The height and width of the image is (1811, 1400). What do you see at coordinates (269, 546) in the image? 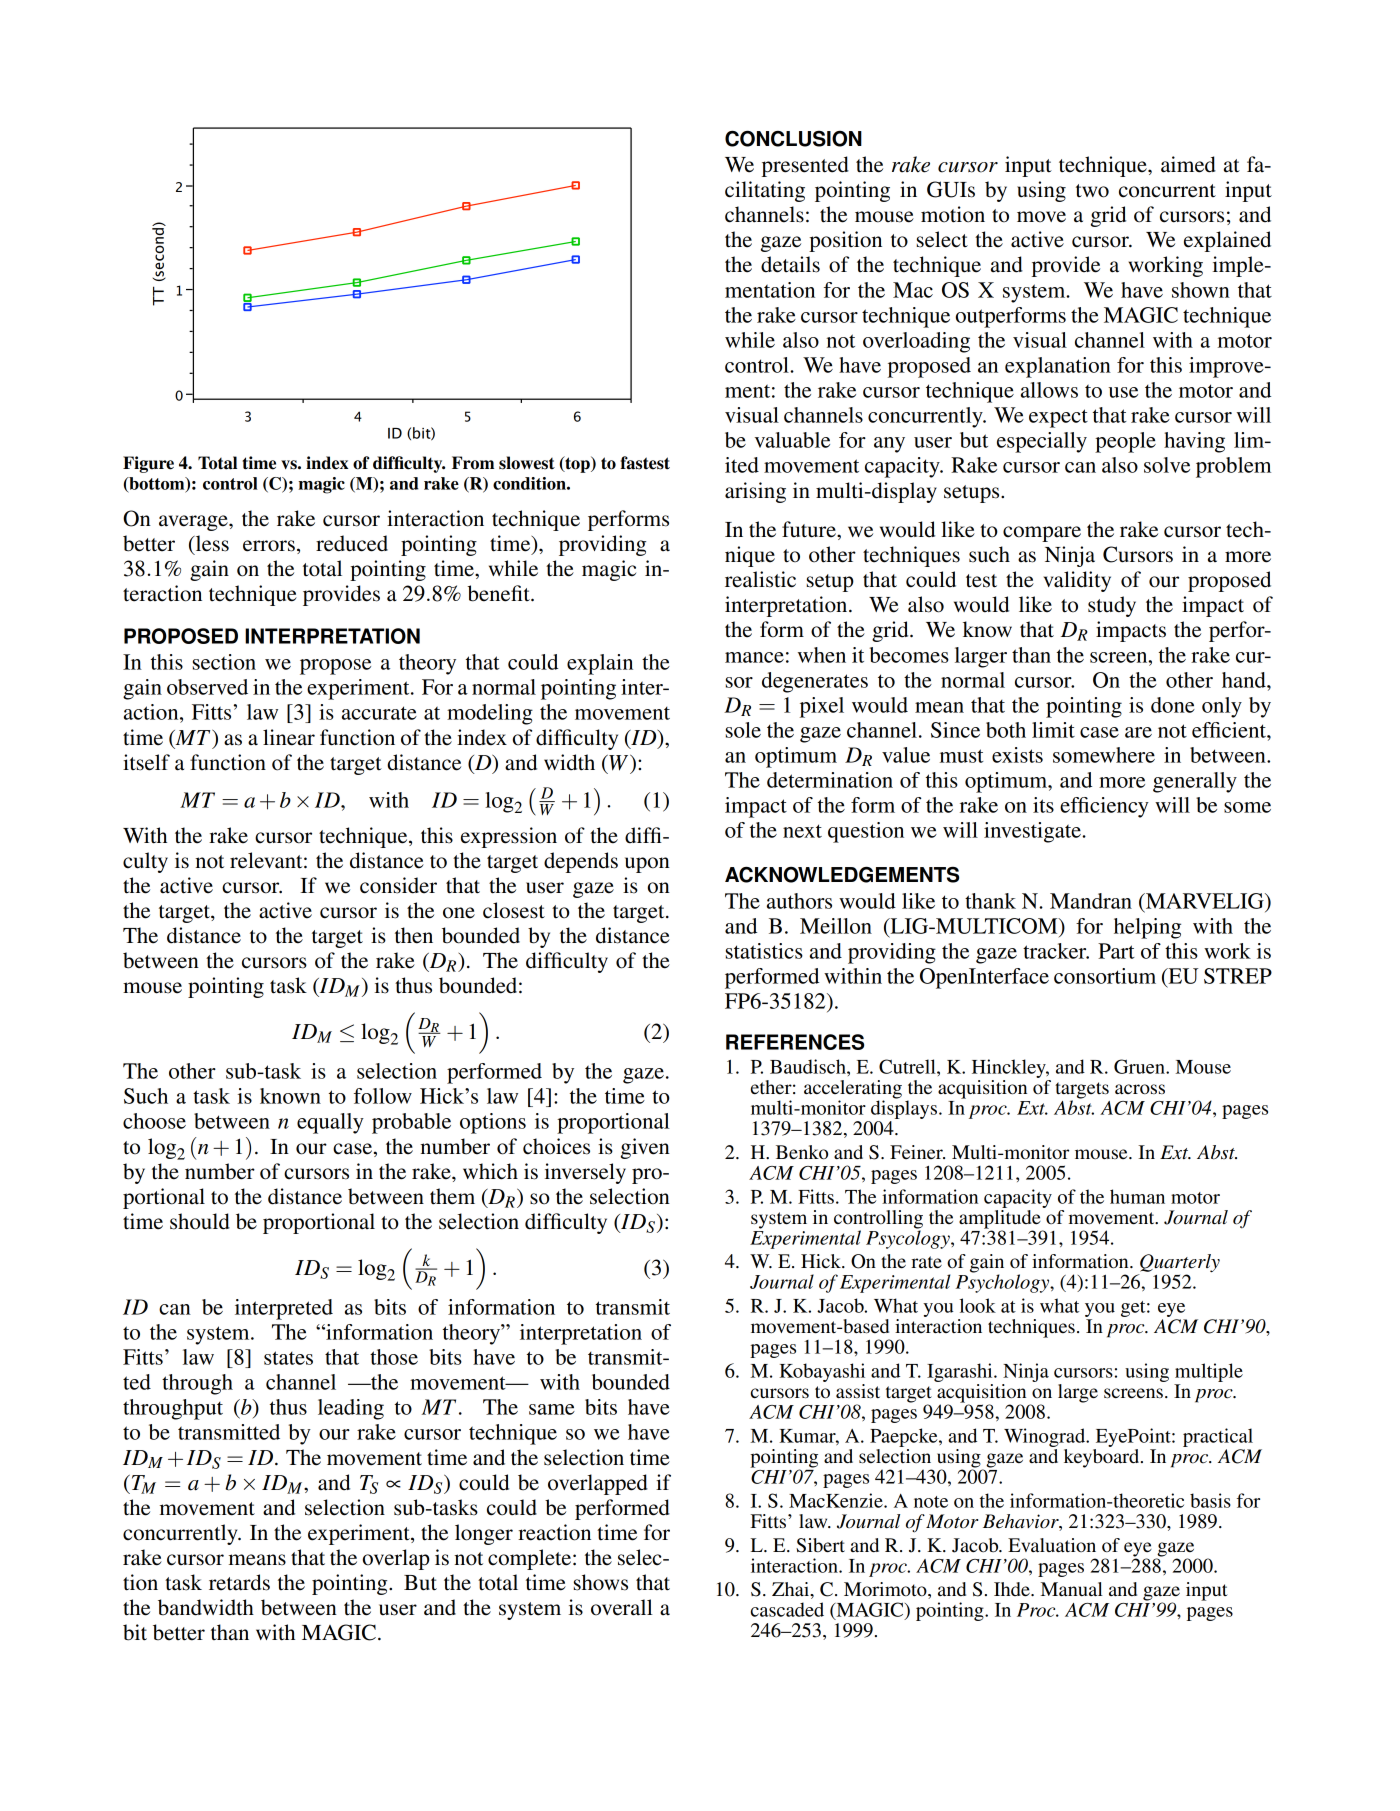
I see `errors` at bounding box center [269, 546].
